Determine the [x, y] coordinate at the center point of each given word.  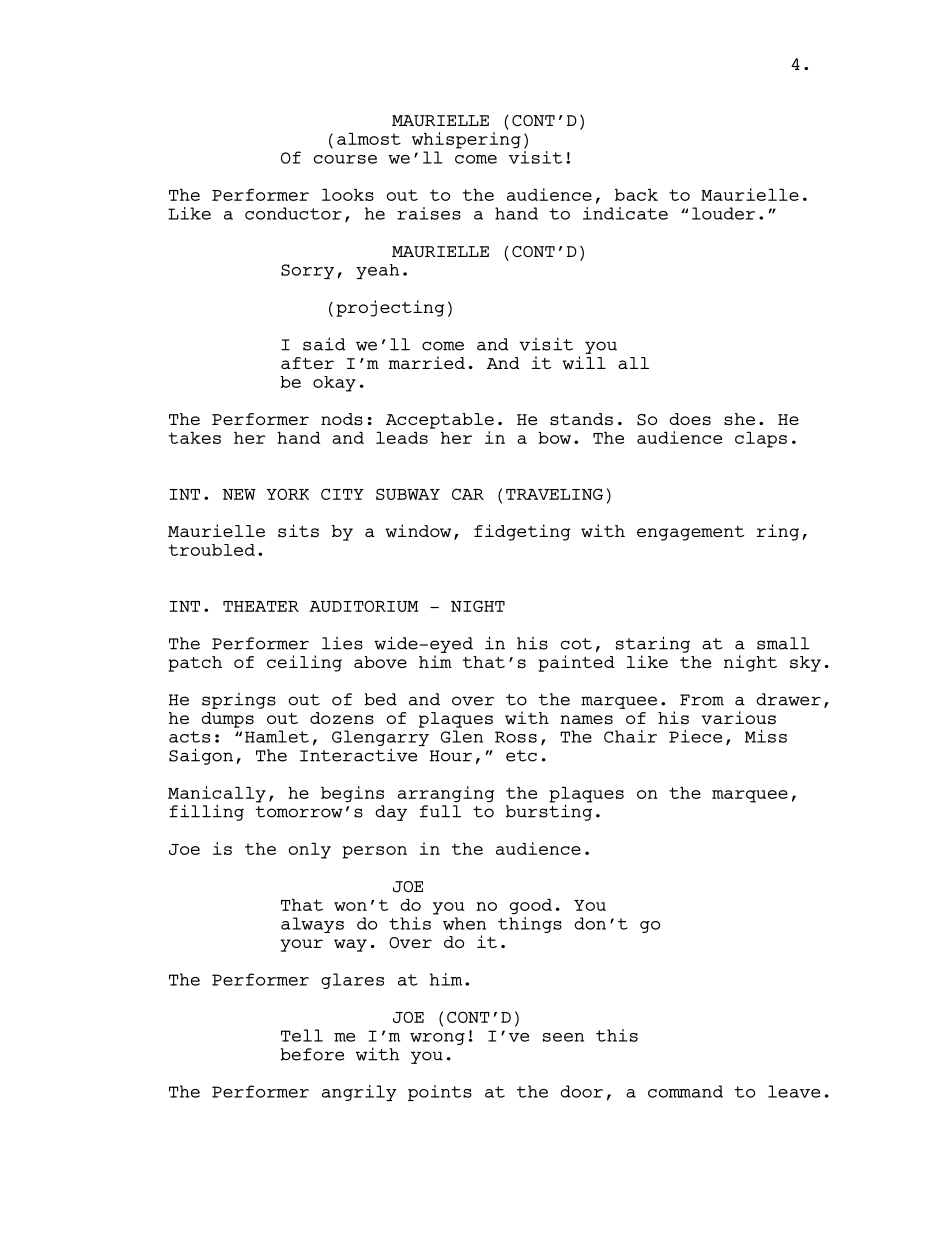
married [427, 362]
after [307, 363]
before [312, 1054]
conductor [293, 213]
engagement [690, 533]
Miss [766, 736]
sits [298, 531]
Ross [516, 737]
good [531, 906]
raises [429, 213]
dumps [227, 720]
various [738, 718]
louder [723, 213]
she [739, 419]
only [309, 850]
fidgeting [522, 532]
